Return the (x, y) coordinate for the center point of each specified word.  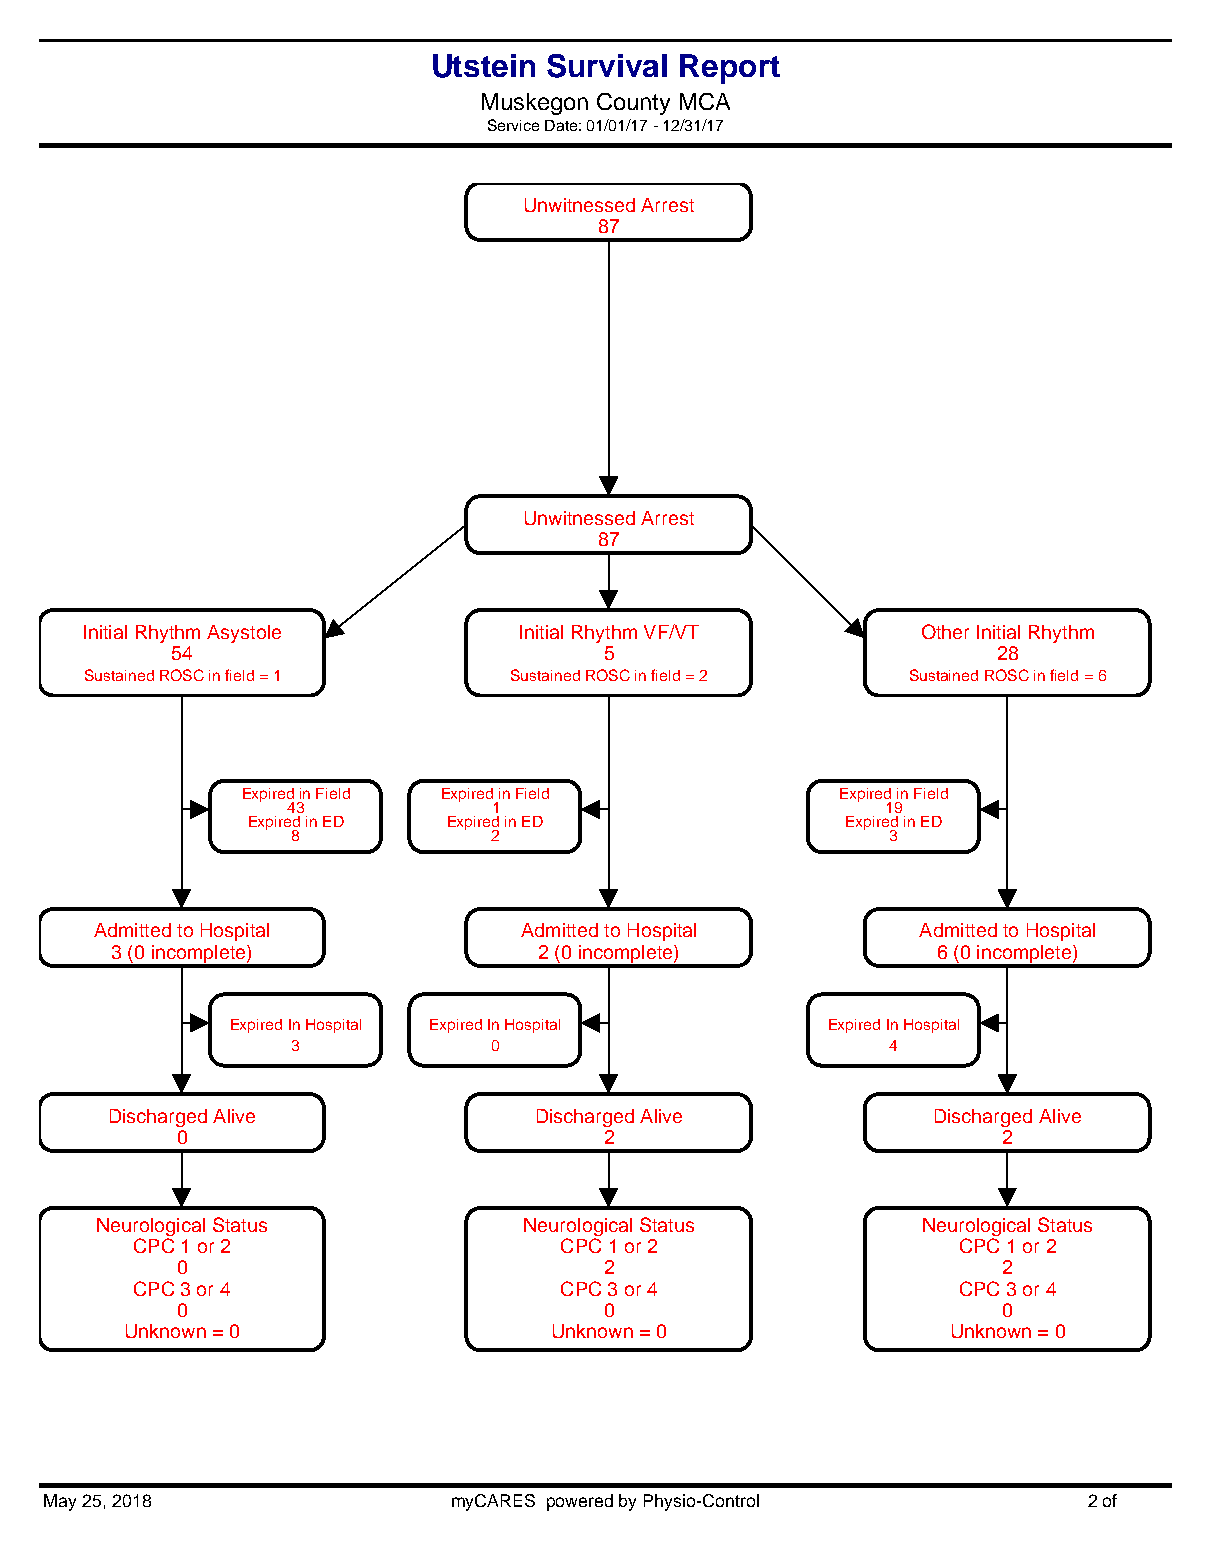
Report (730, 69)
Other (945, 631)
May (60, 1502)
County (633, 104)
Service (513, 125)
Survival (607, 66)
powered (580, 1502)
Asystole (244, 634)
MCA (705, 101)
